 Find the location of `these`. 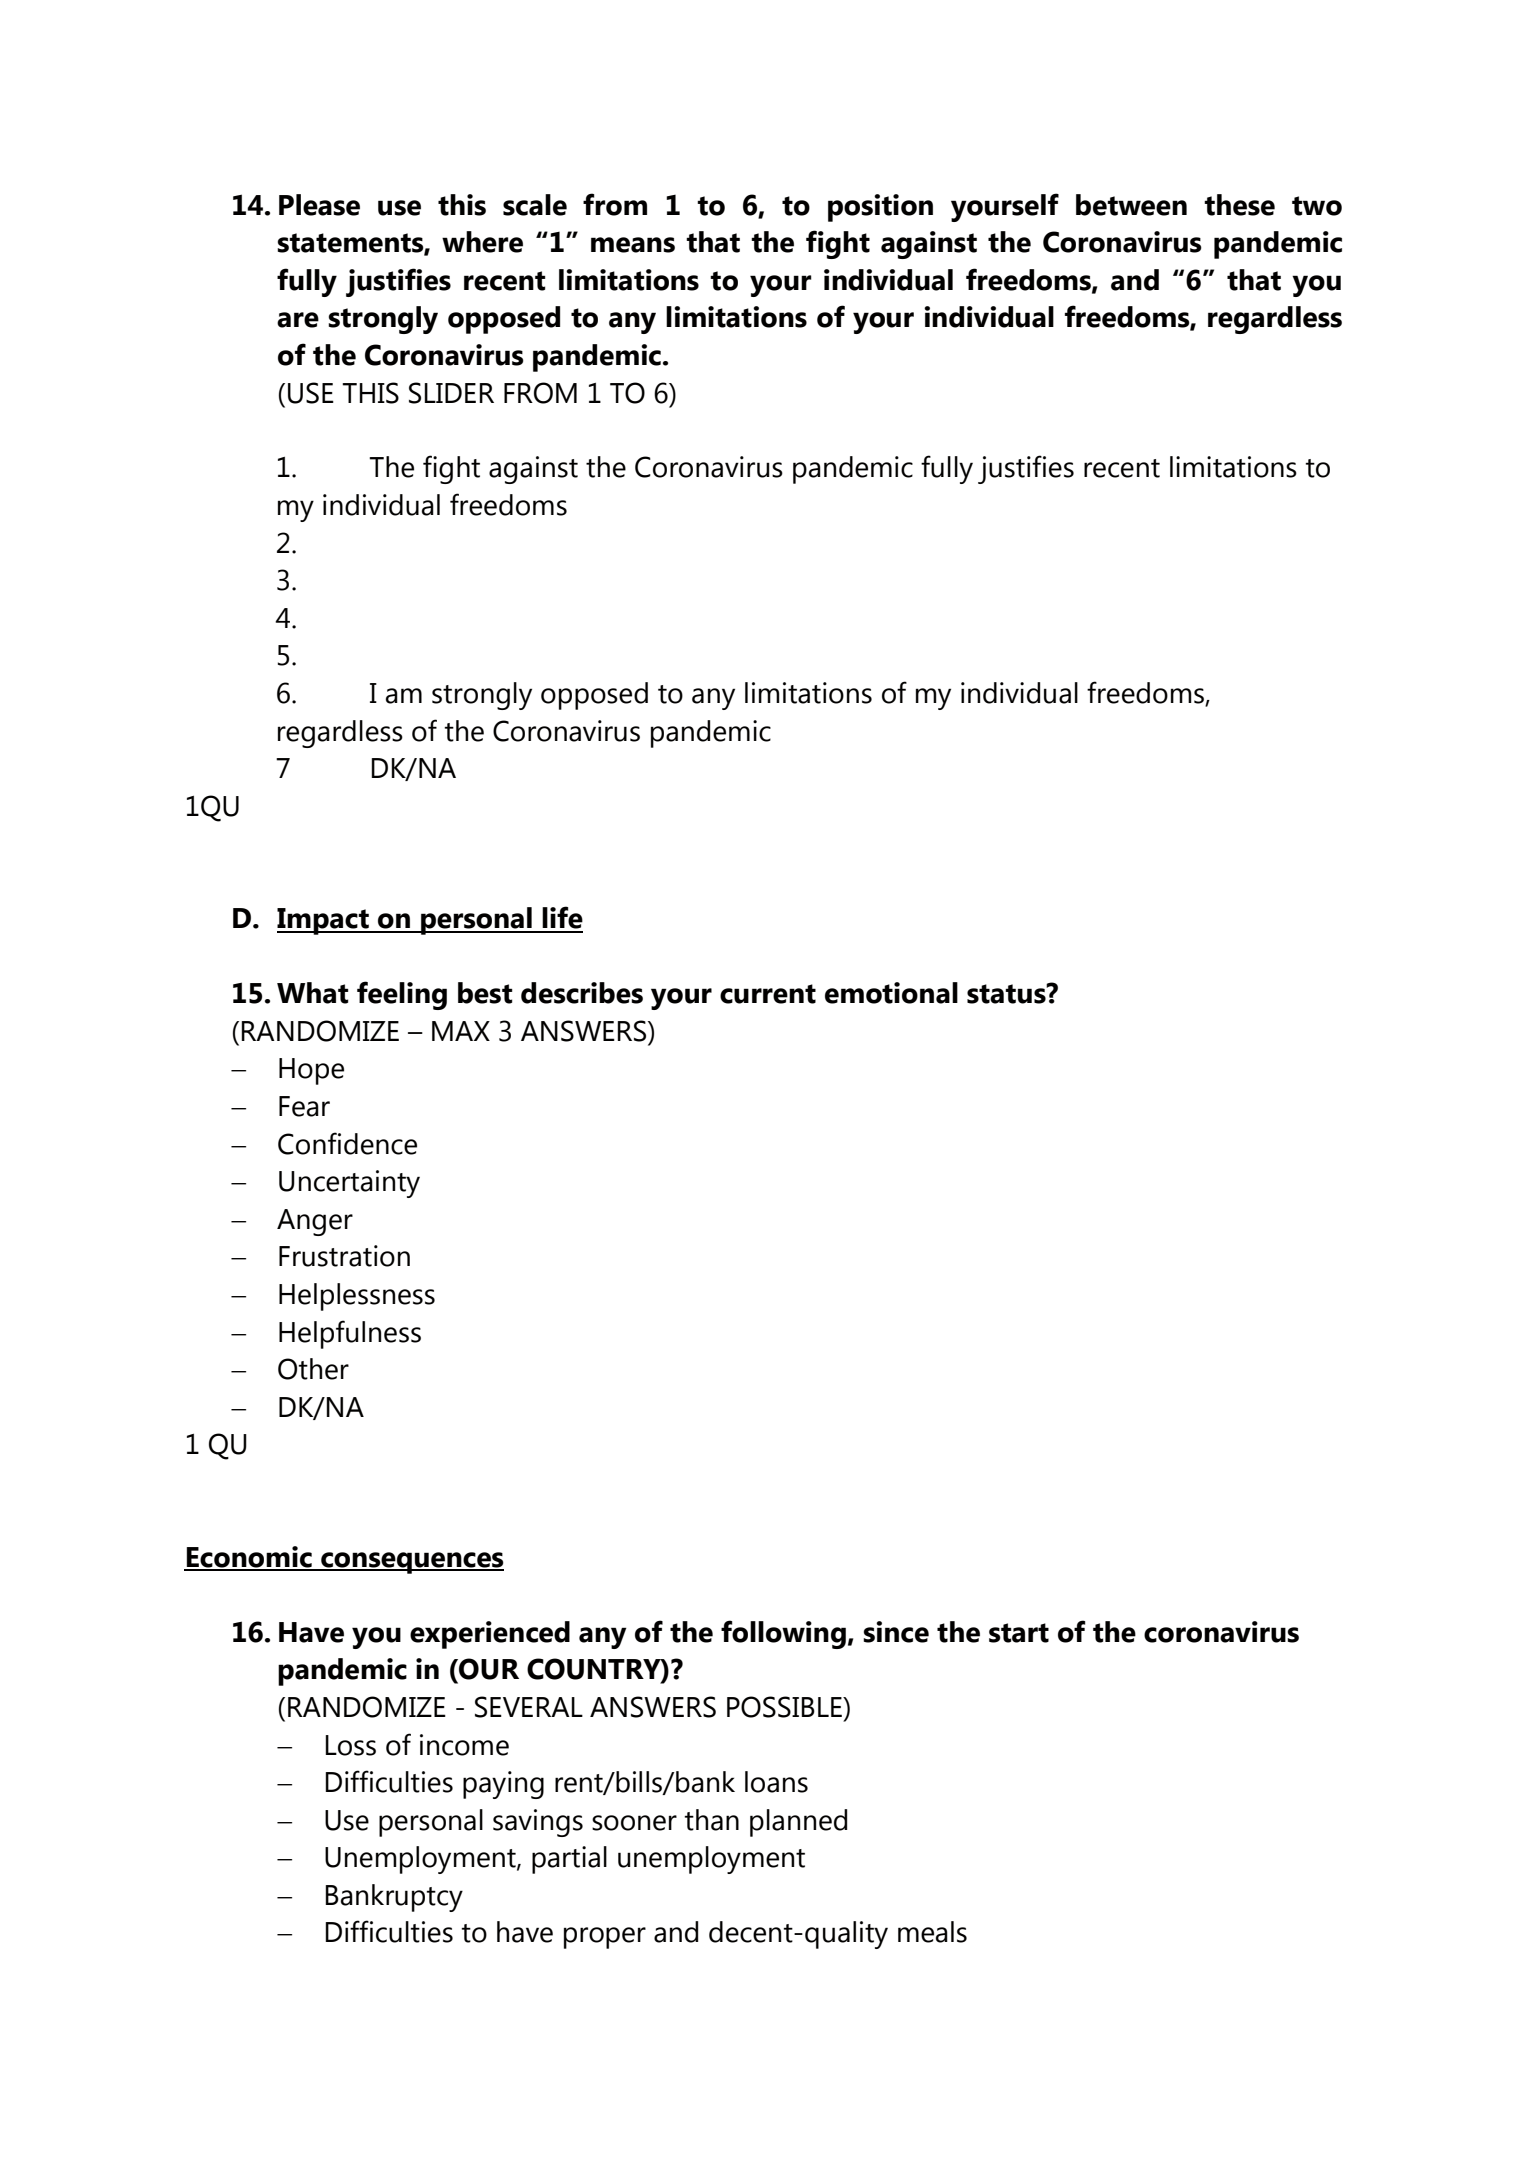

these is located at coordinates (1239, 205).
